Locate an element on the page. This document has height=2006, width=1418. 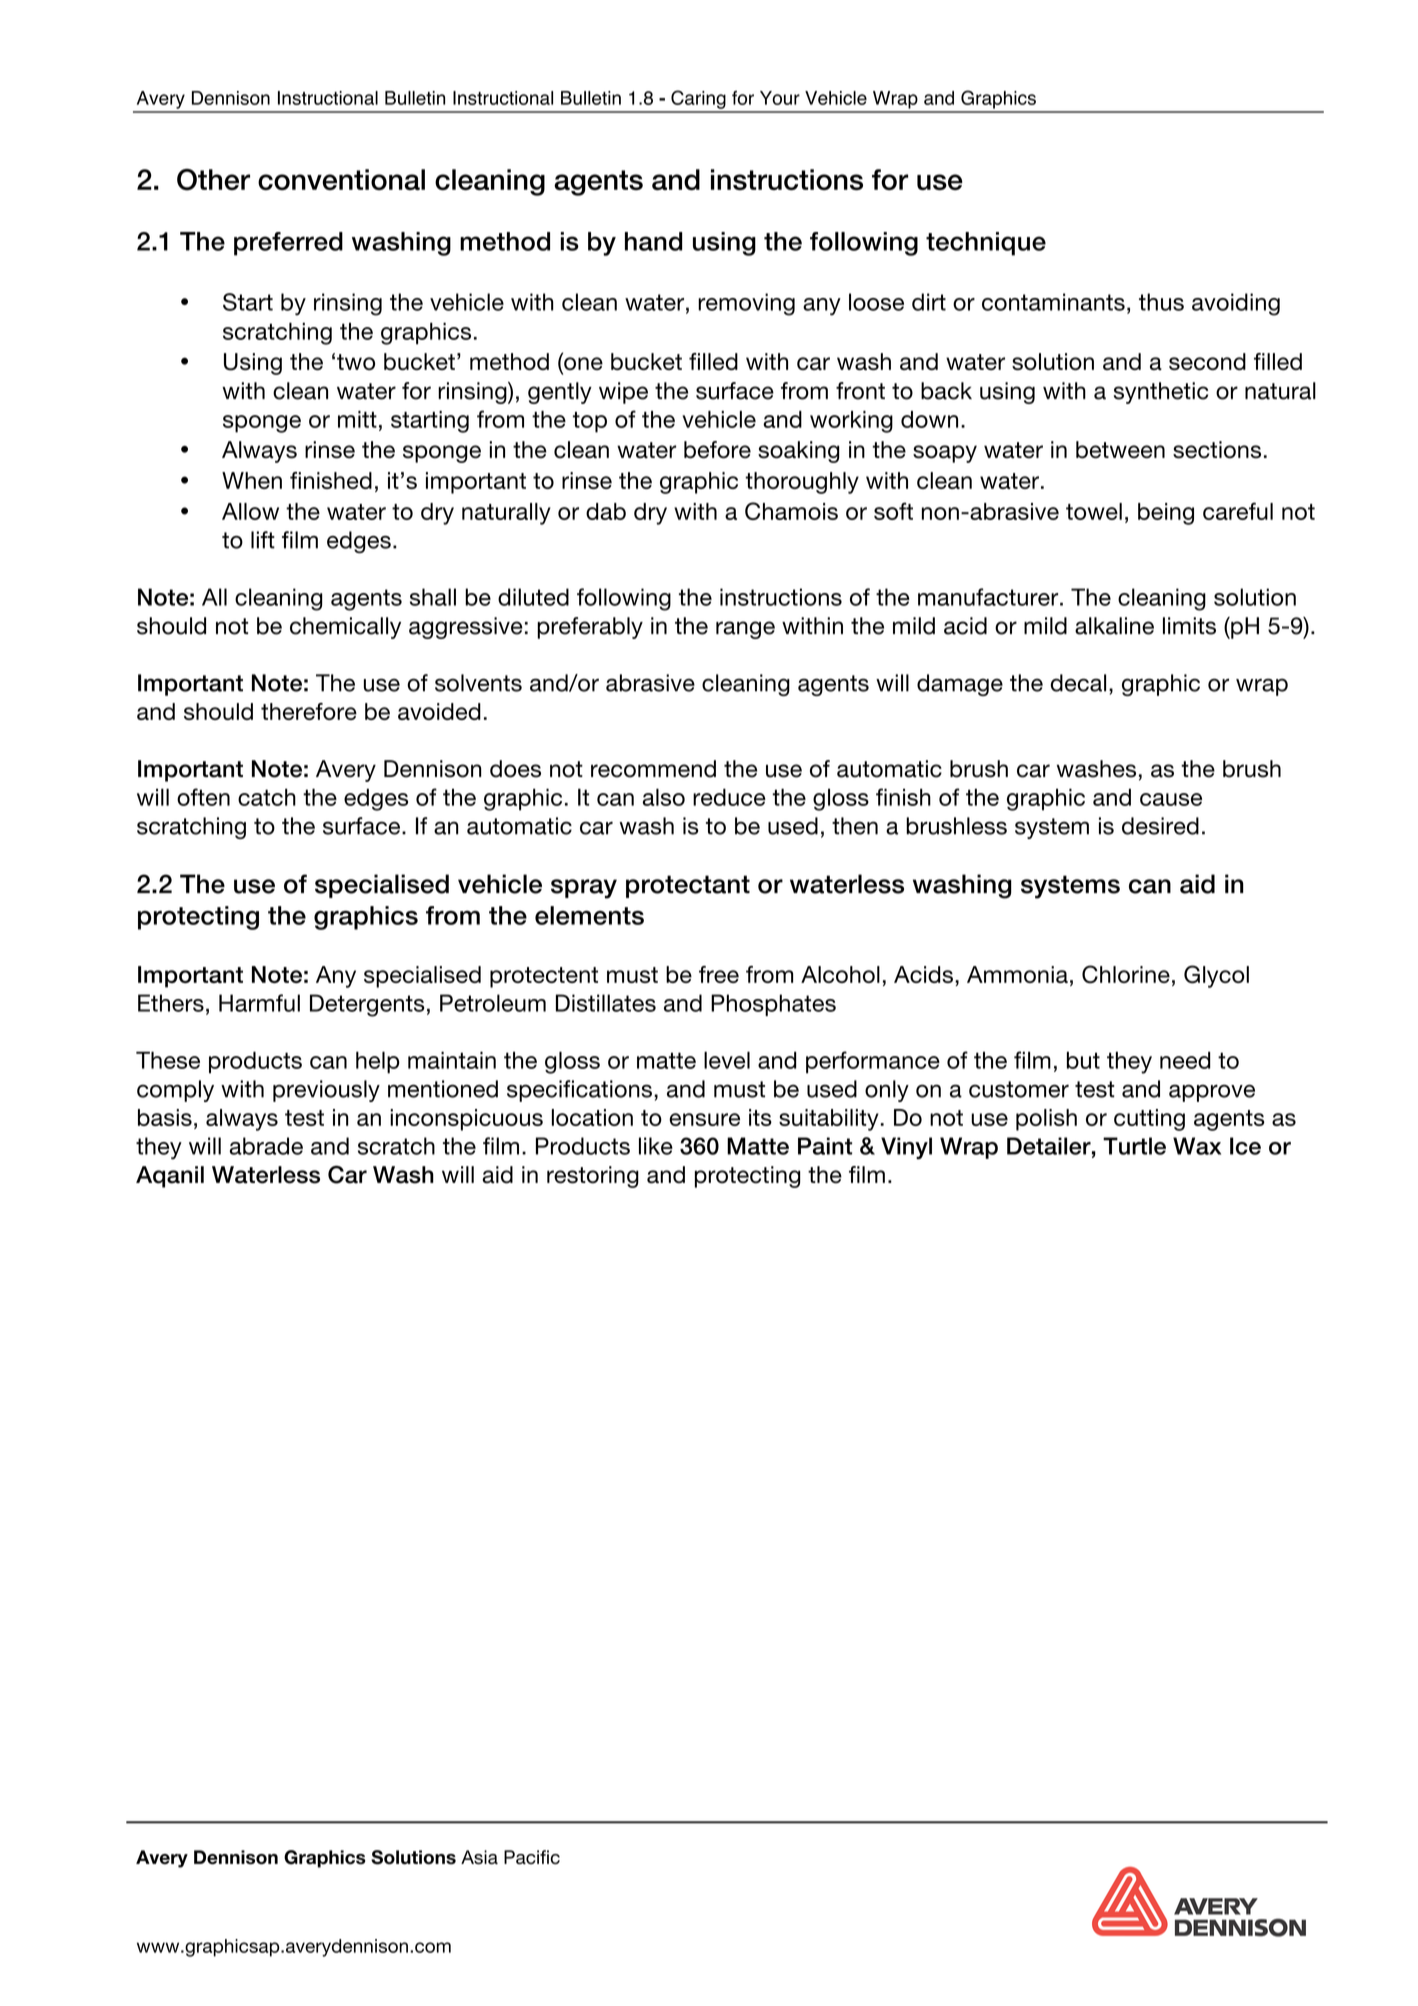
Wax is located at coordinates (1197, 1146).
